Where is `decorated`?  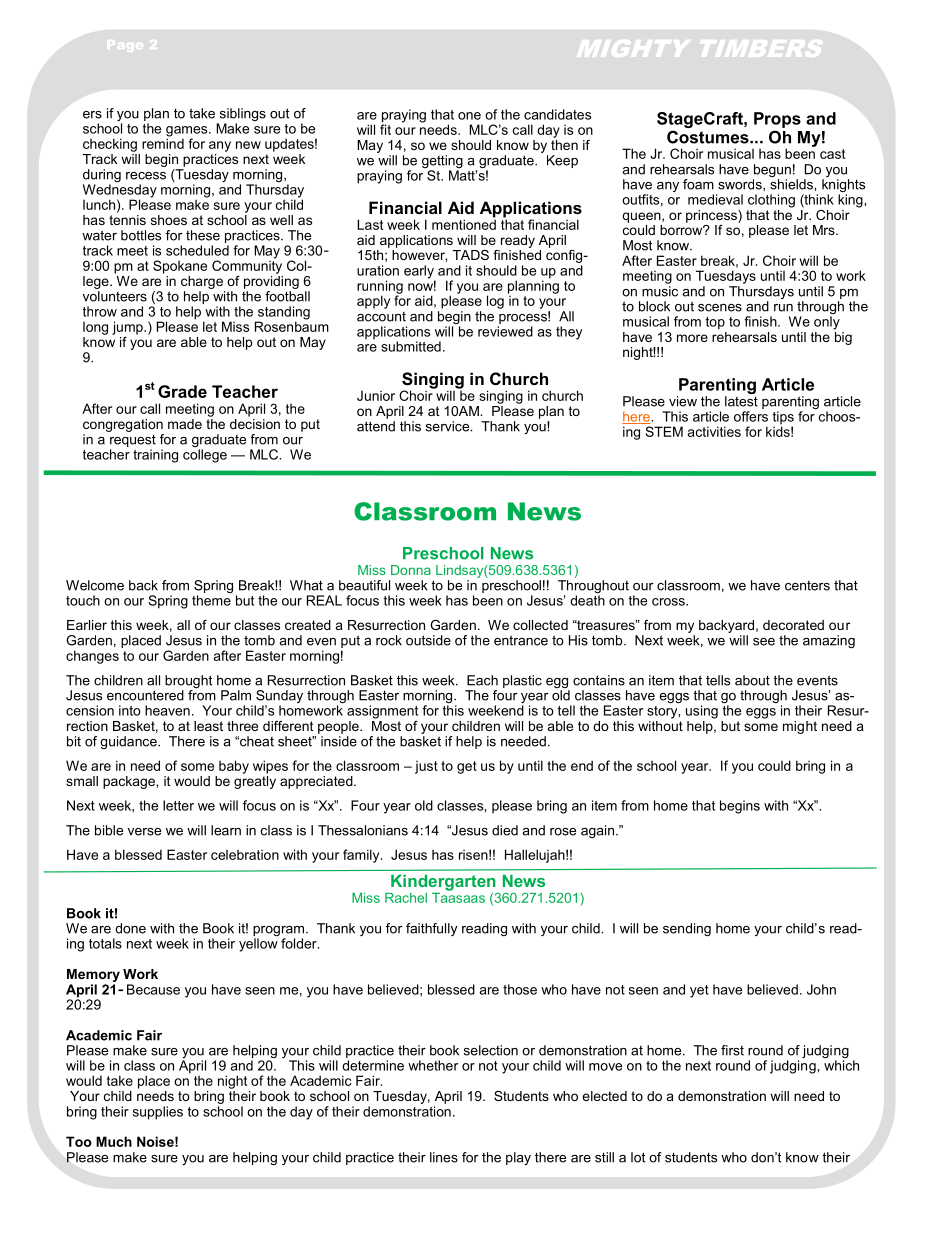
decorated is located at coordinates (793, 625).
